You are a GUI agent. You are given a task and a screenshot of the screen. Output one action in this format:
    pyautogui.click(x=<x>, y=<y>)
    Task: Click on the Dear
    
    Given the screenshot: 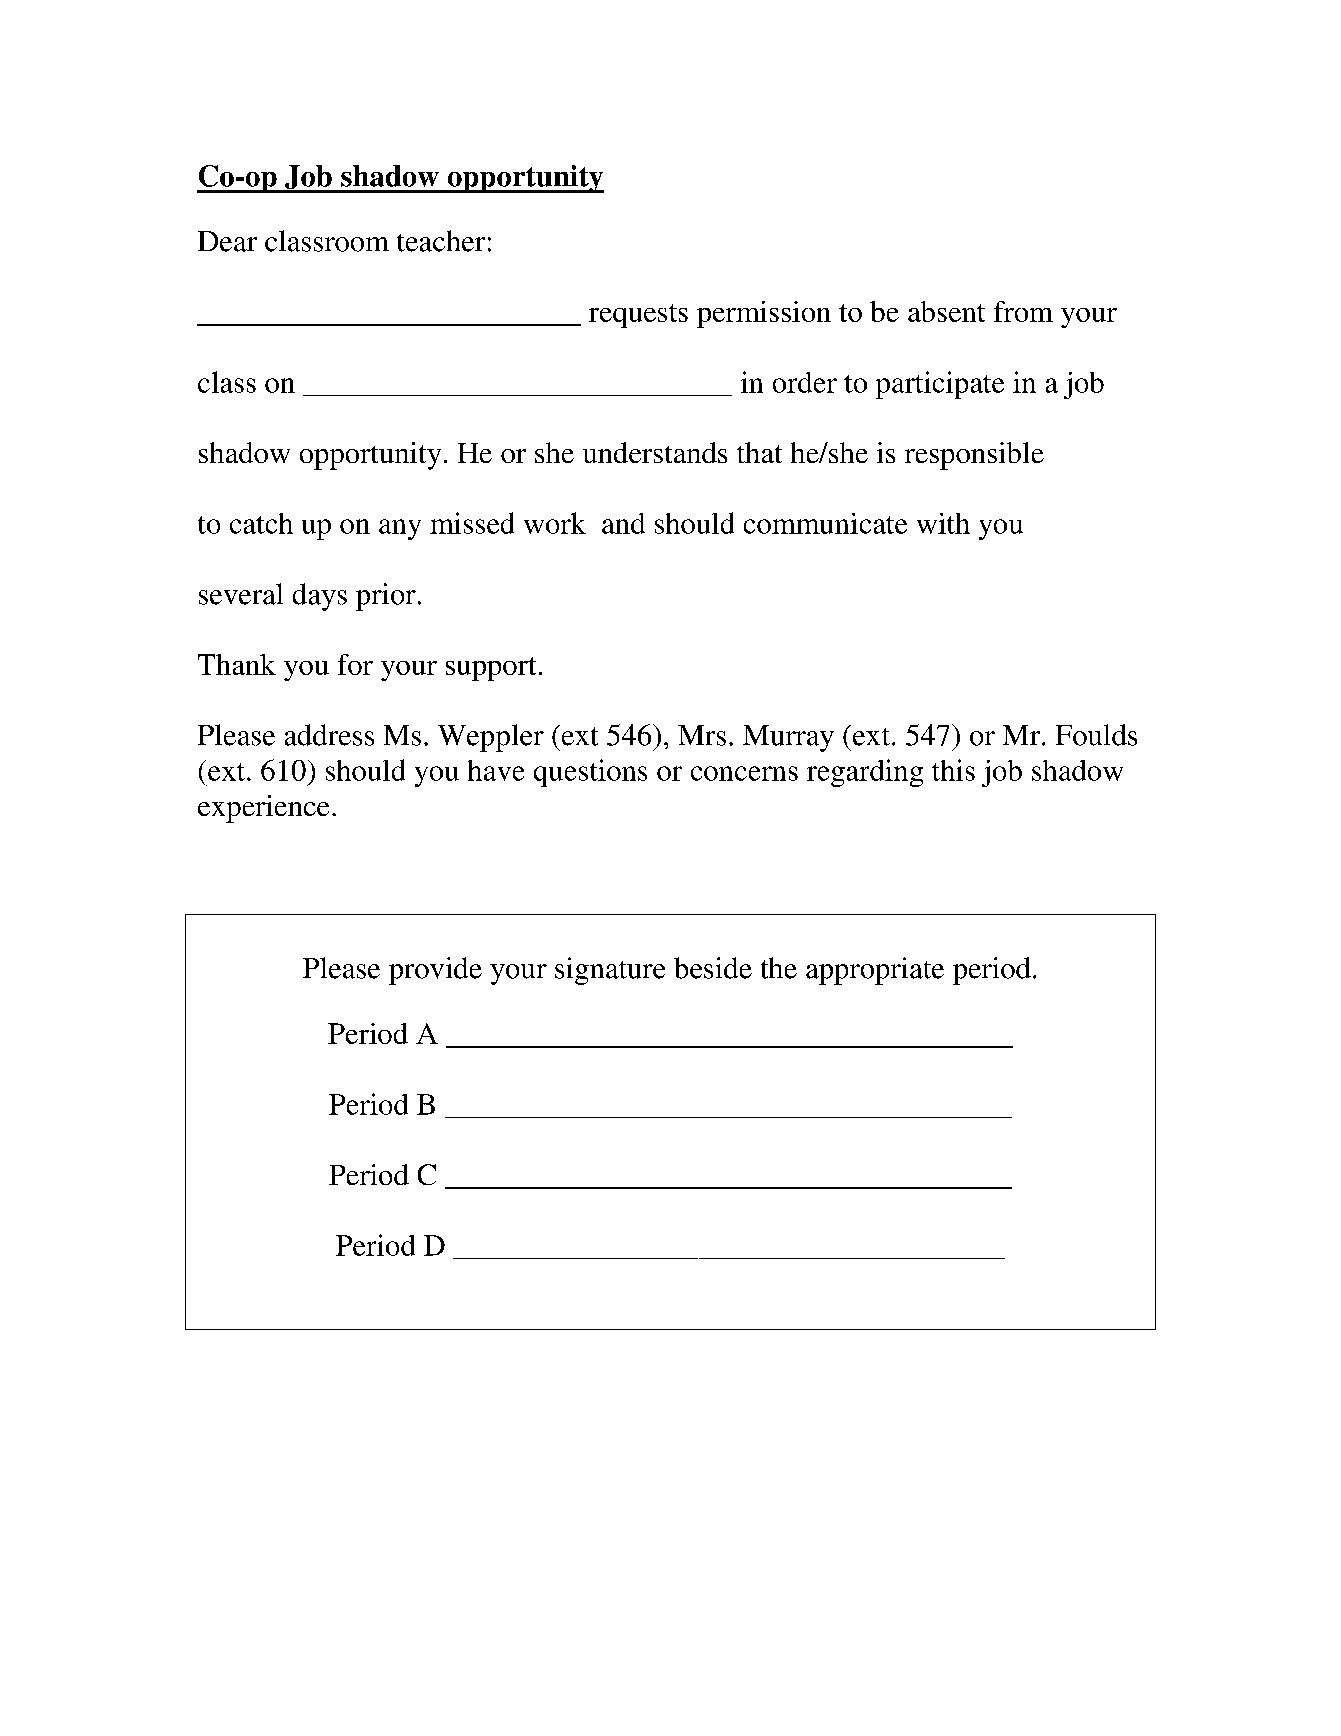 What is the action you would take?
    pyautogui.click(x=227, y=241)
